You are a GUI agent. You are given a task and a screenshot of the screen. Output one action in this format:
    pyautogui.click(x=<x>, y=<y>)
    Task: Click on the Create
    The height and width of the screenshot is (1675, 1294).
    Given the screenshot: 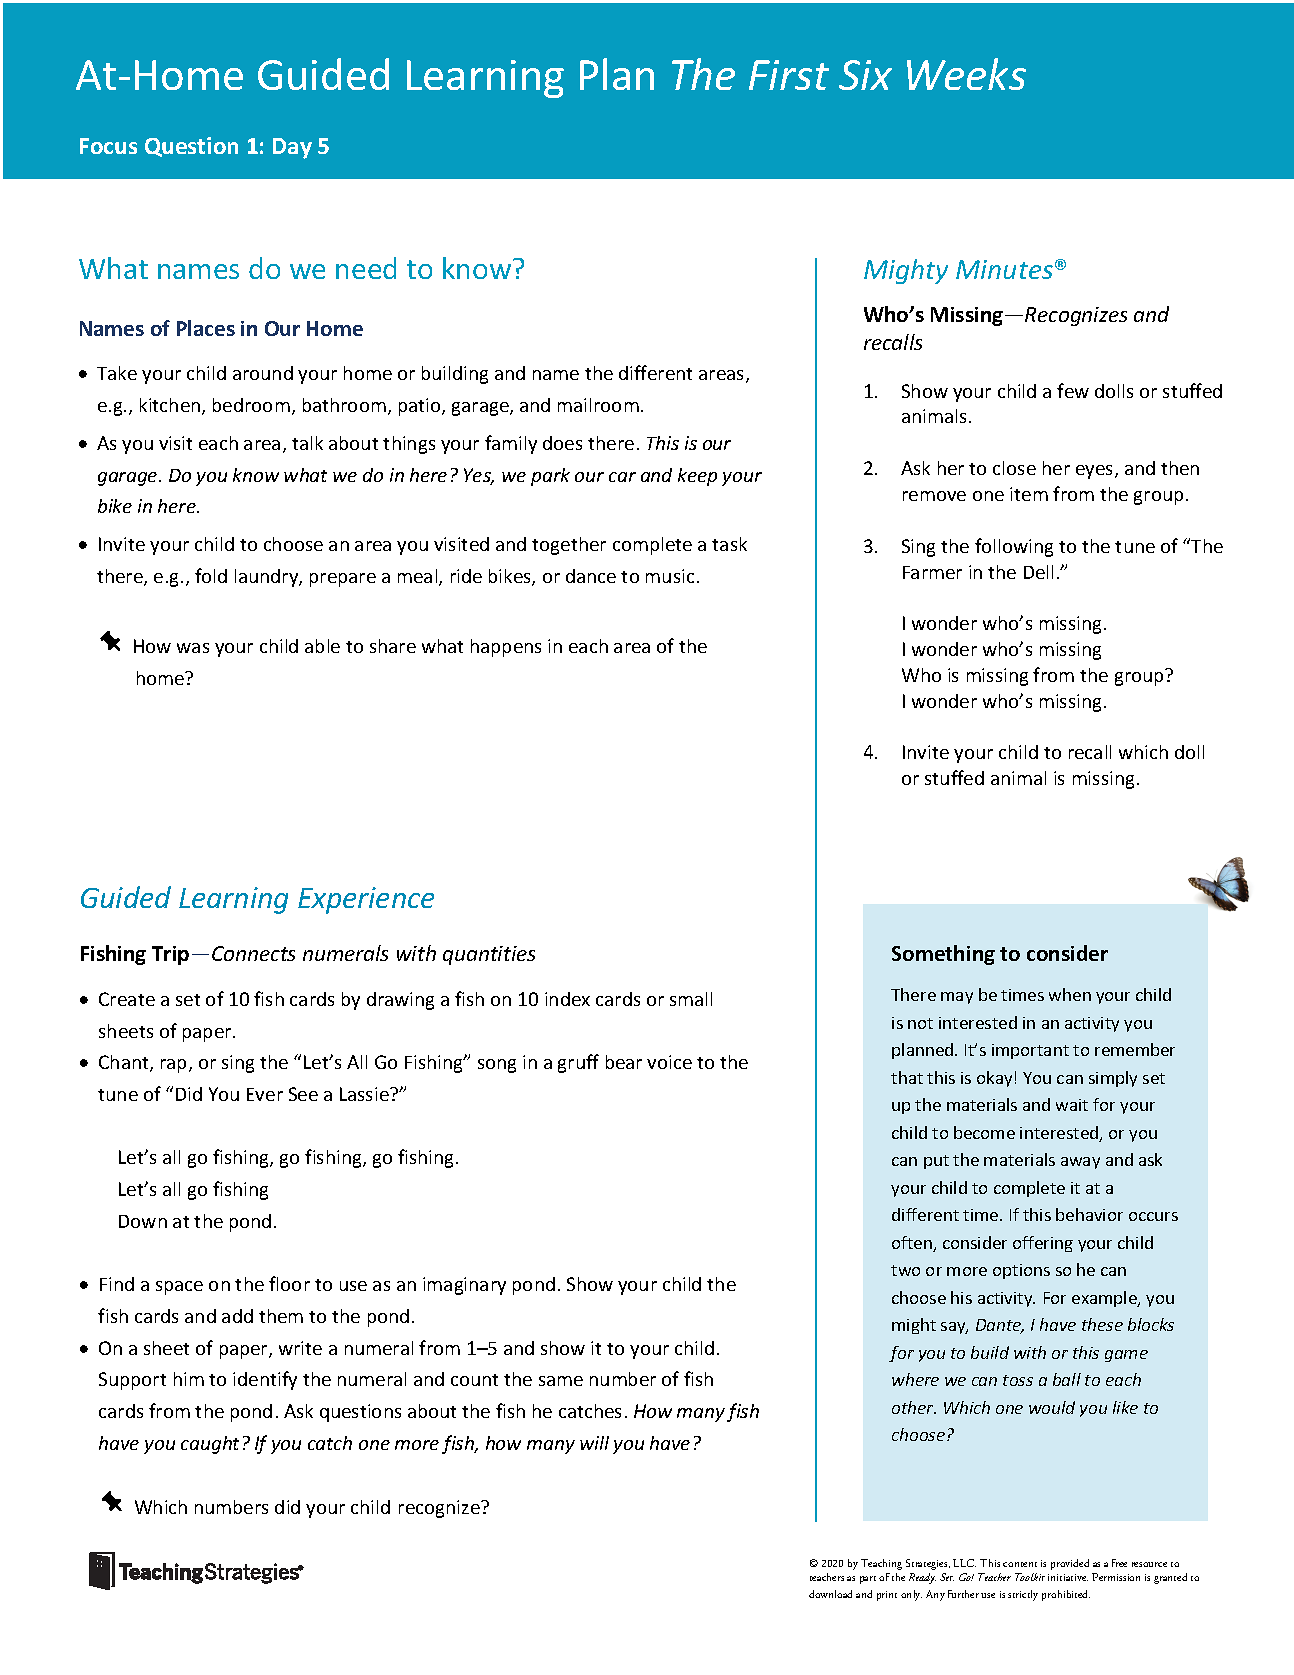 What is the action you would take?
    pyautogui.click(x=127, y=999)
